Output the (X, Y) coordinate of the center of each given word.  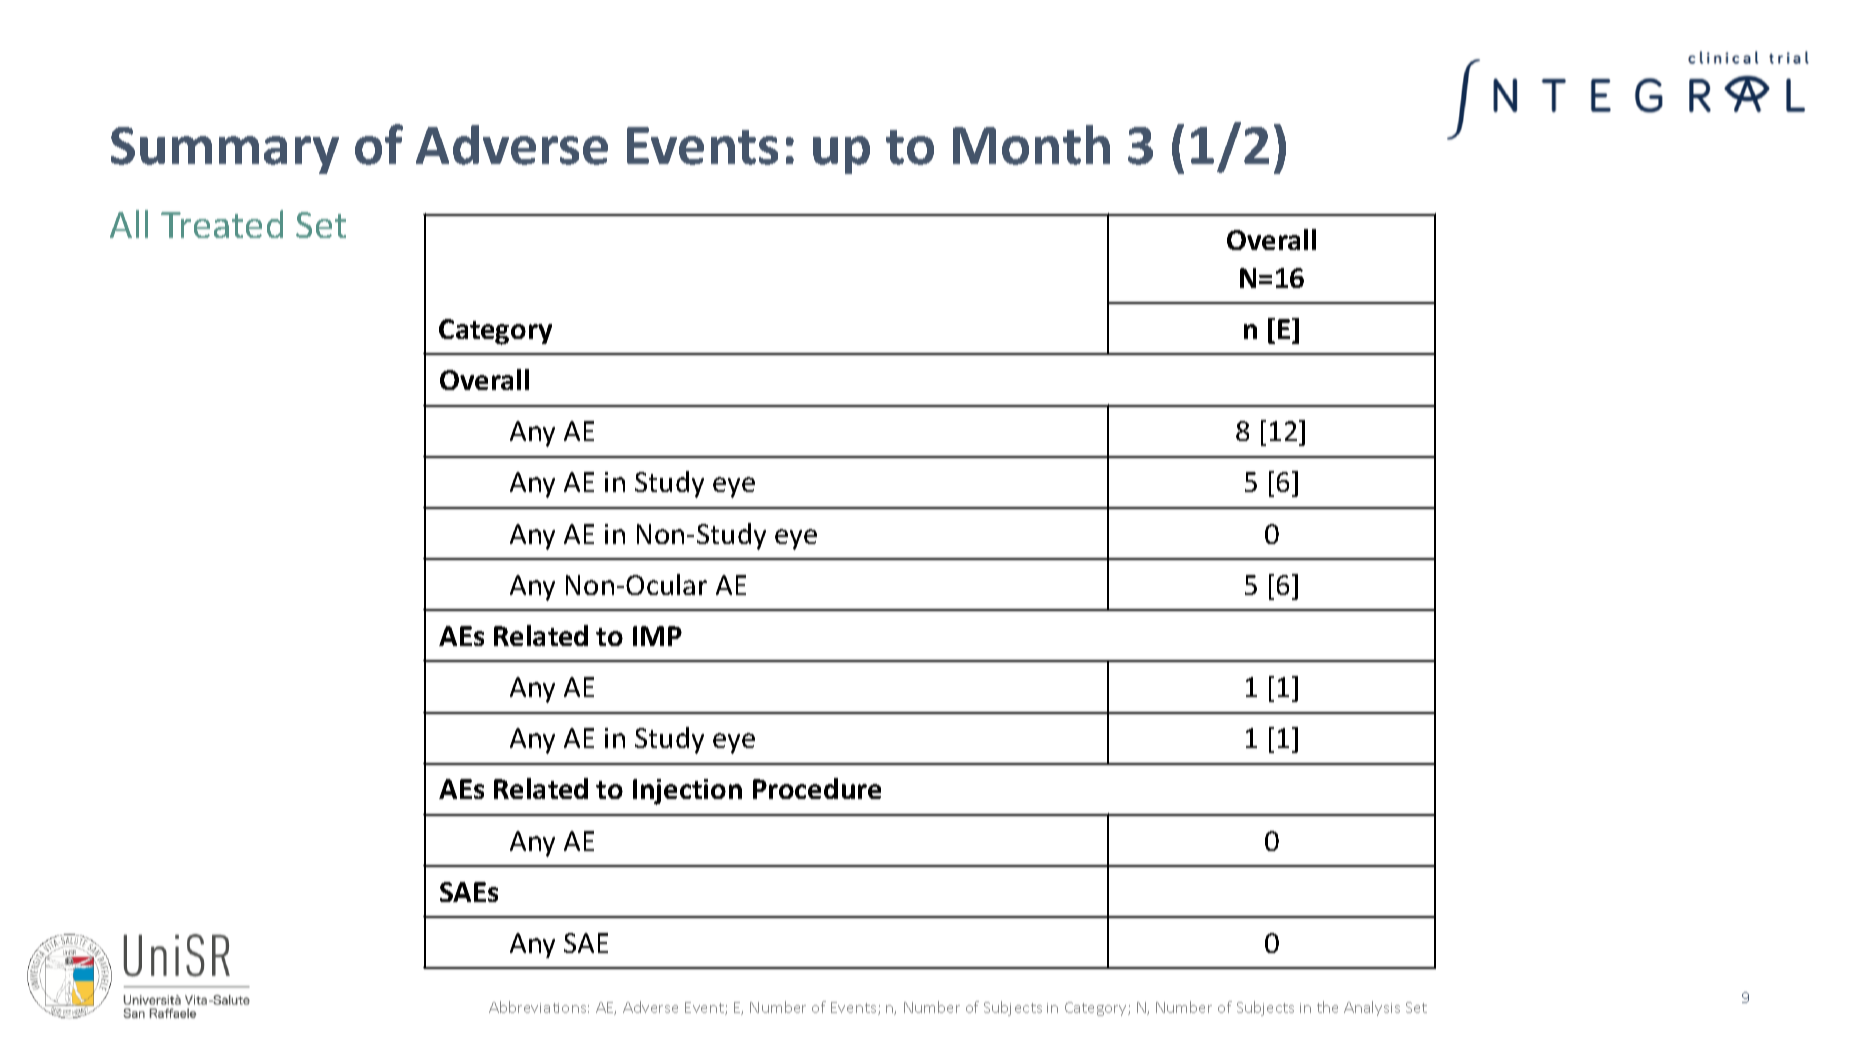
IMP (657, 636)
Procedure (817, 788)
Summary (225, 150)
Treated (222, 224)
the (1327, 1007)
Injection (687, 792)
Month (1031, 145)
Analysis (1372, 1008)
